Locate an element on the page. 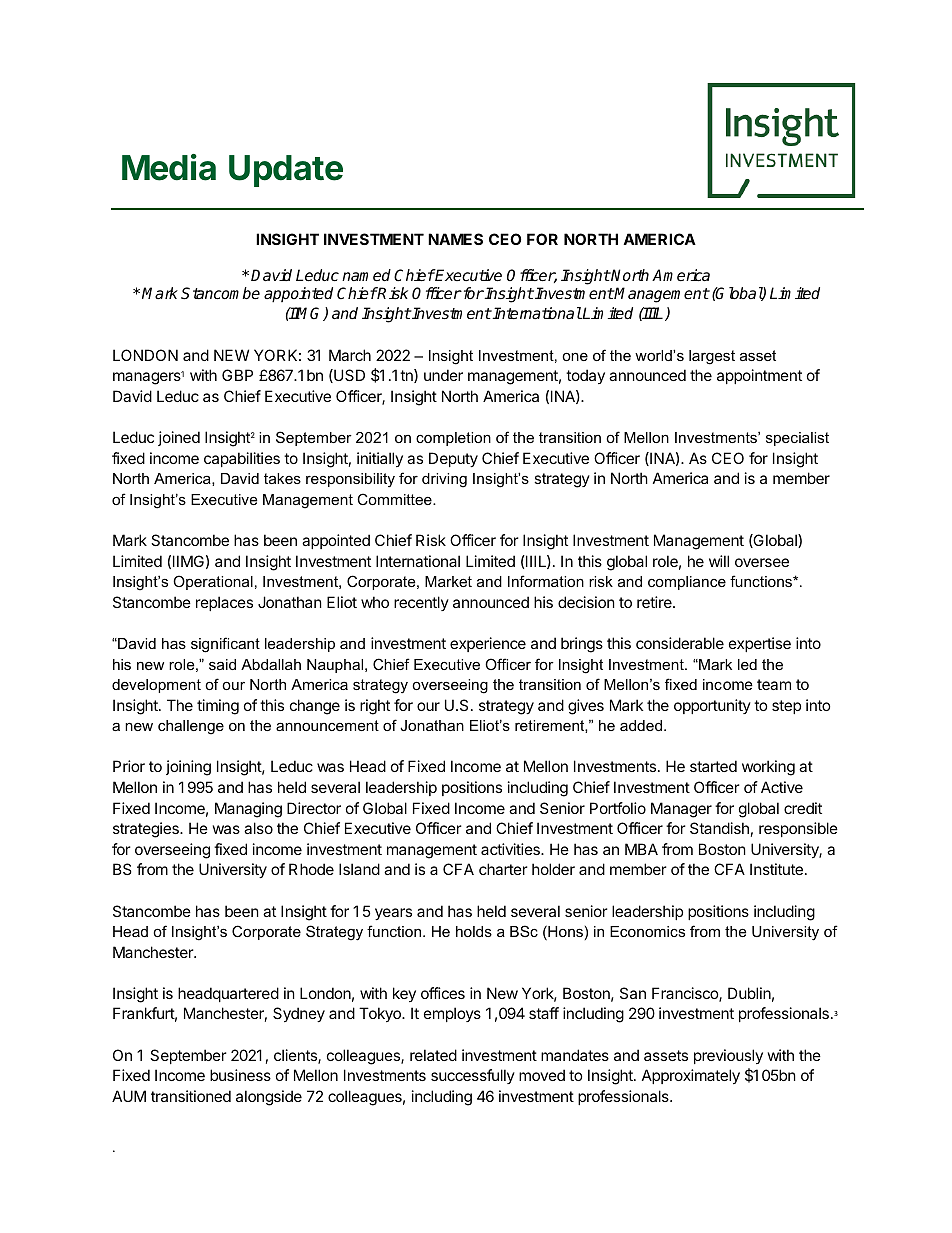 The height and width of the document is (1233, 952). timing is located at coordinates (218, 707).
